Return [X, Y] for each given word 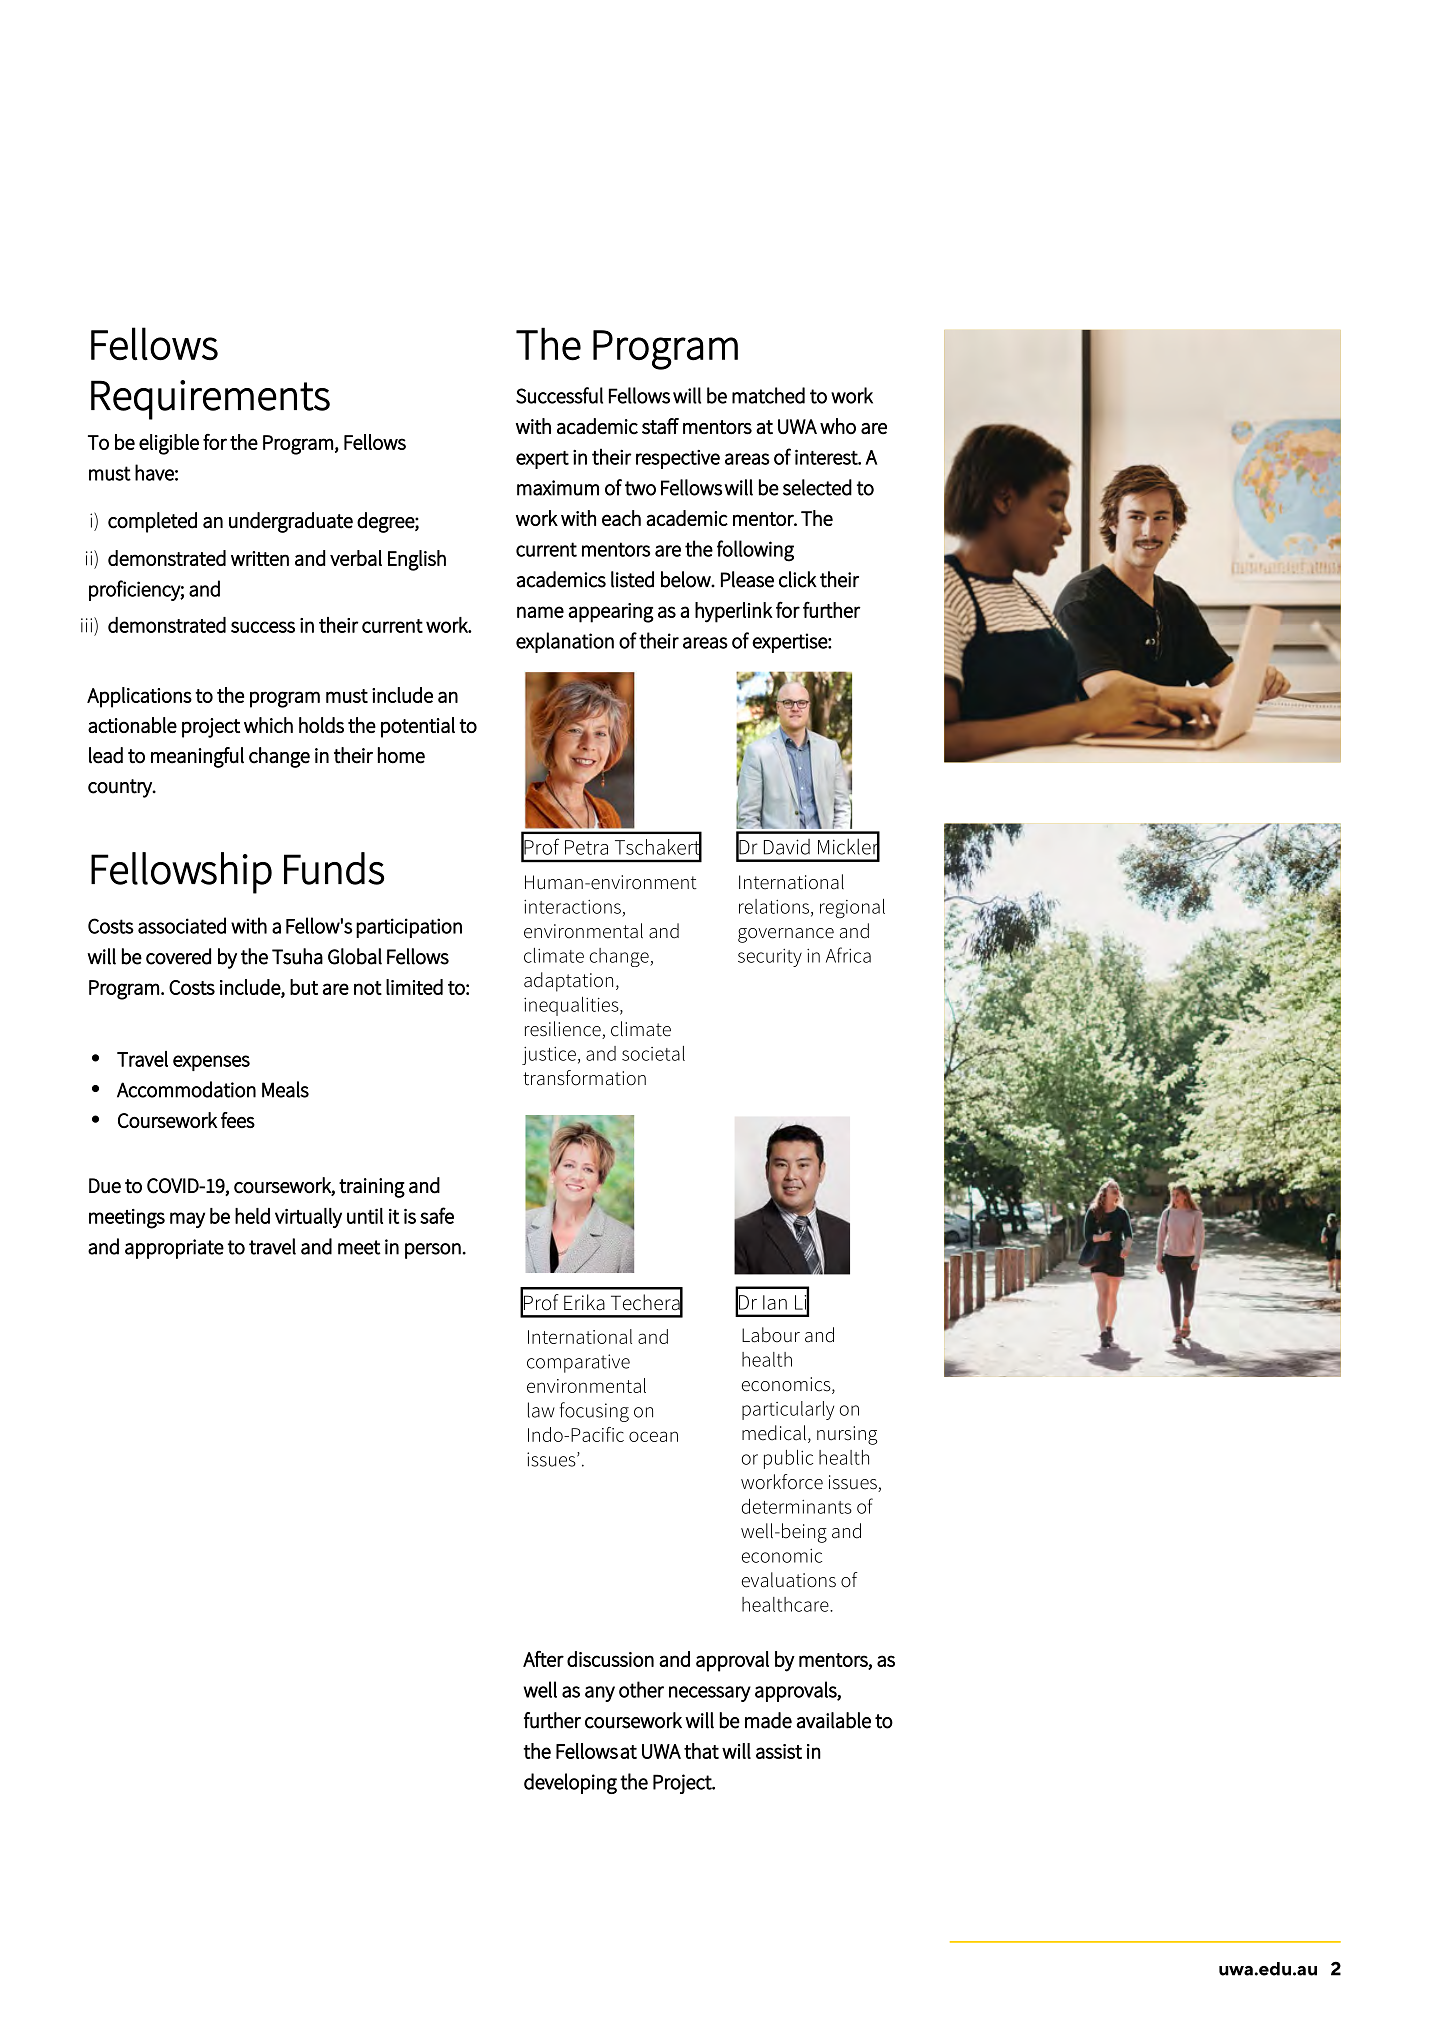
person [433, 1251]
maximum [558, 488]
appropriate [174, 1249]
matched [768, 395]
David [787, 847]
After [543, 1659]
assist [779, 1751]
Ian [775, 1302]
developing [570, 1783]
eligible [169, 444]
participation [409, 928]
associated [182, 925]
